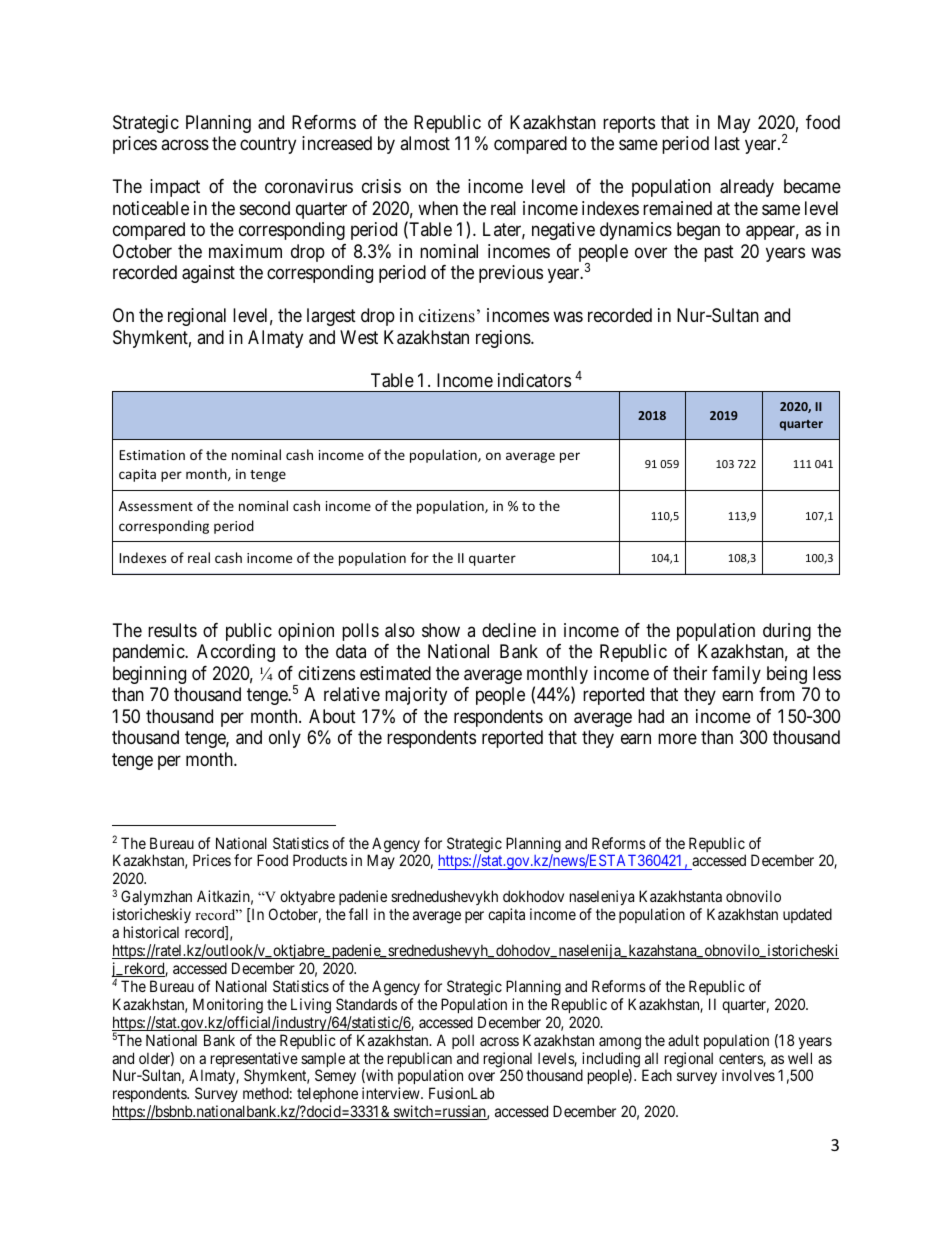 This image has height=1233, width=952. I want to click on last, so click(727, 143).
